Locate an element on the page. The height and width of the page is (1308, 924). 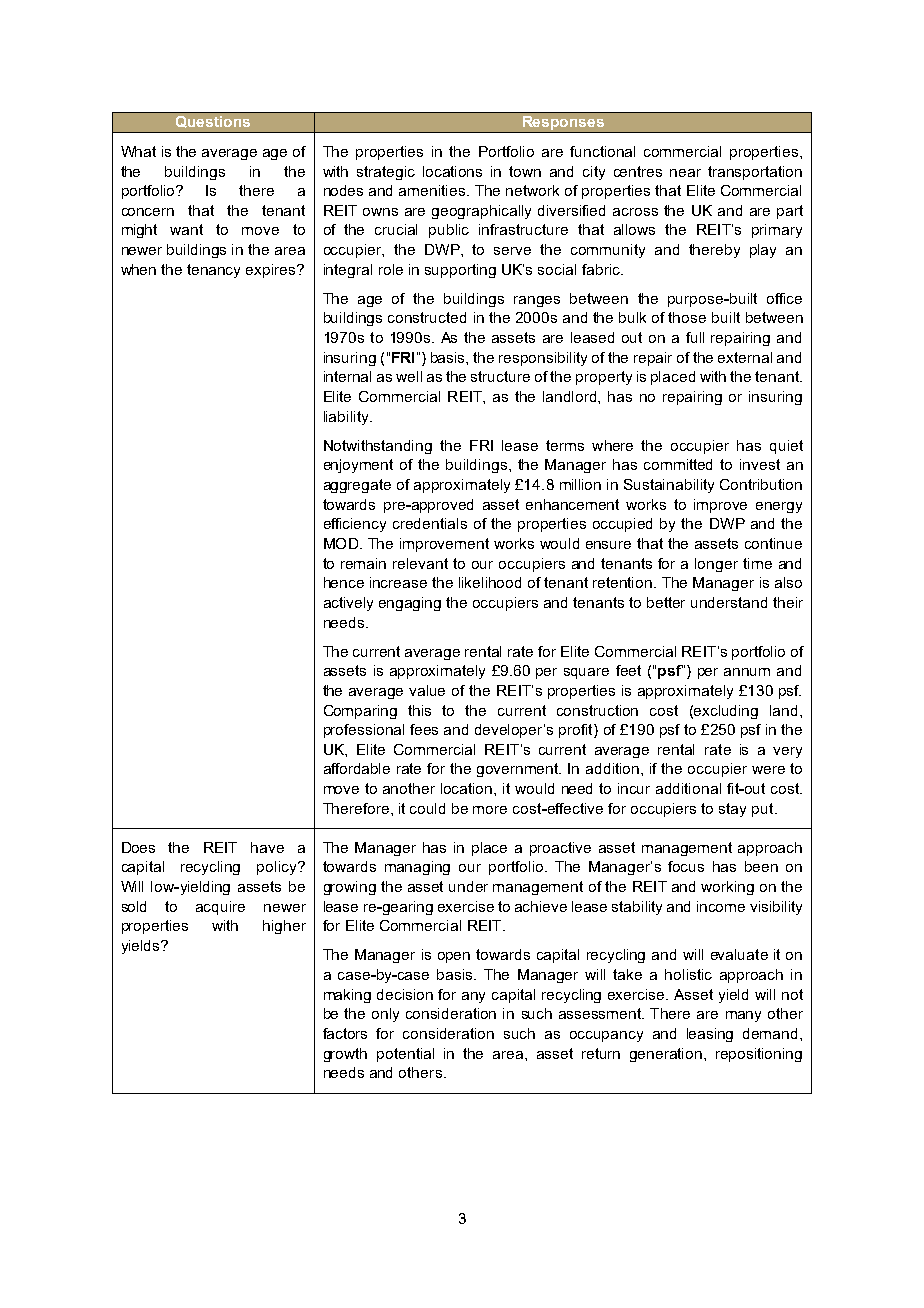
better is located at coordinates (666, 602).
